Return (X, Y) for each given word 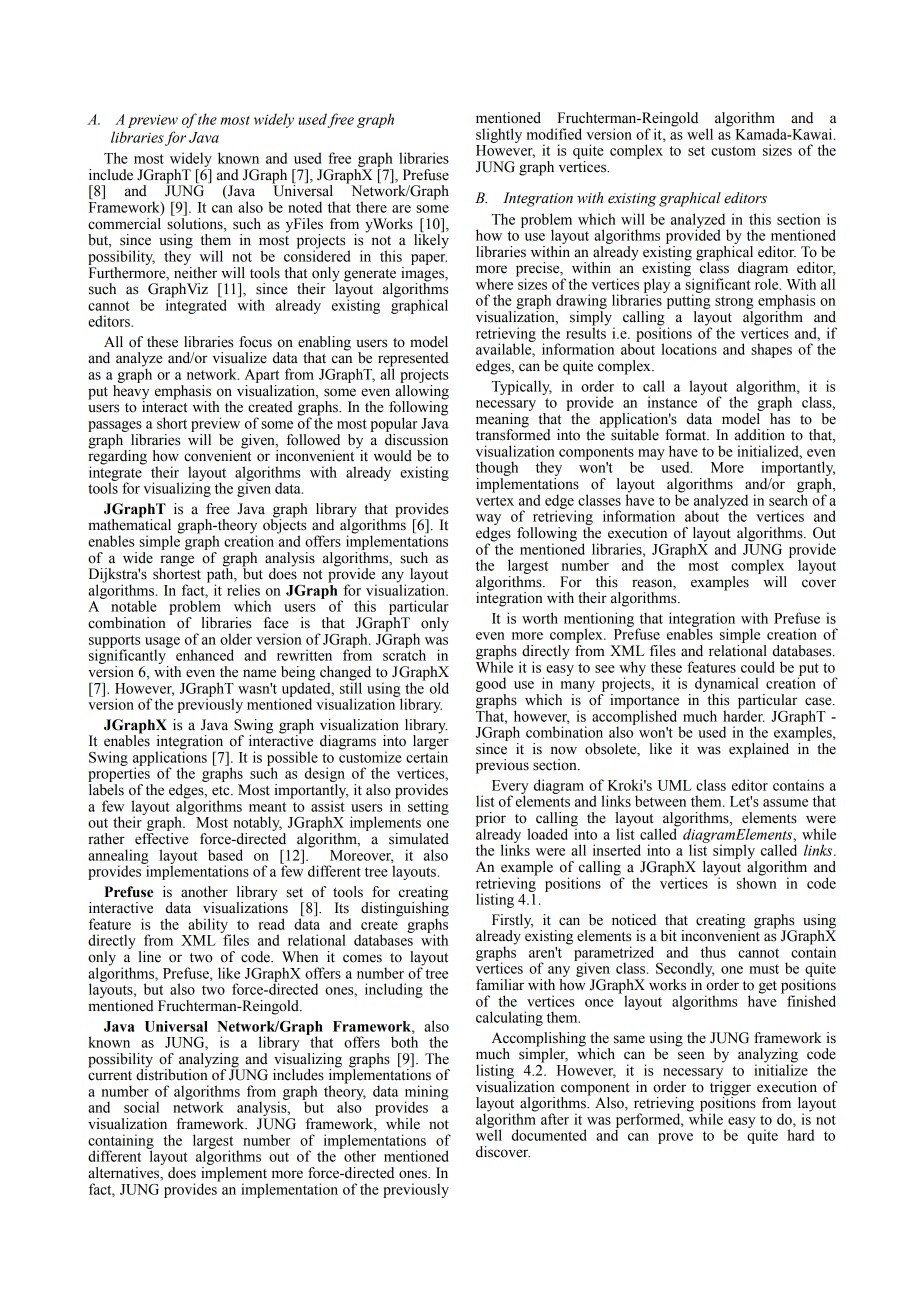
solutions (196, 224)
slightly (499, 135)
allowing (421, 393)
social (141, 1107)
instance (672, 402)
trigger (730, 1089)
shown (757, 882)
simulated (419, 839)
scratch (404, 654)
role (768, 283)
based (225, 855)
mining (426, 1093)
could (758, 667)
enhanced (205, 655)
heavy (131, 393)
